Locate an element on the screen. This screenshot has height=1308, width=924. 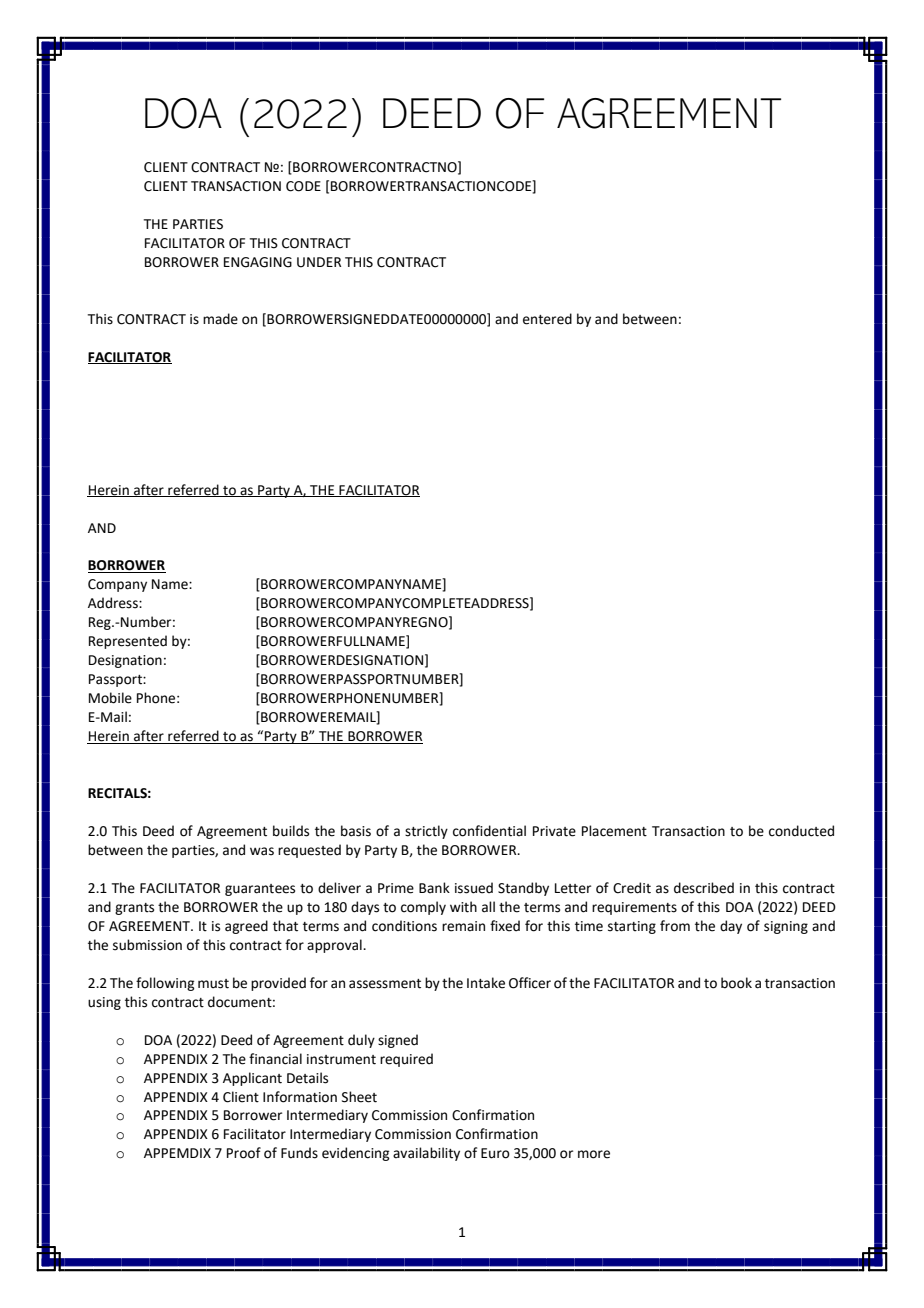
from is located at coordinates (675, 926).
